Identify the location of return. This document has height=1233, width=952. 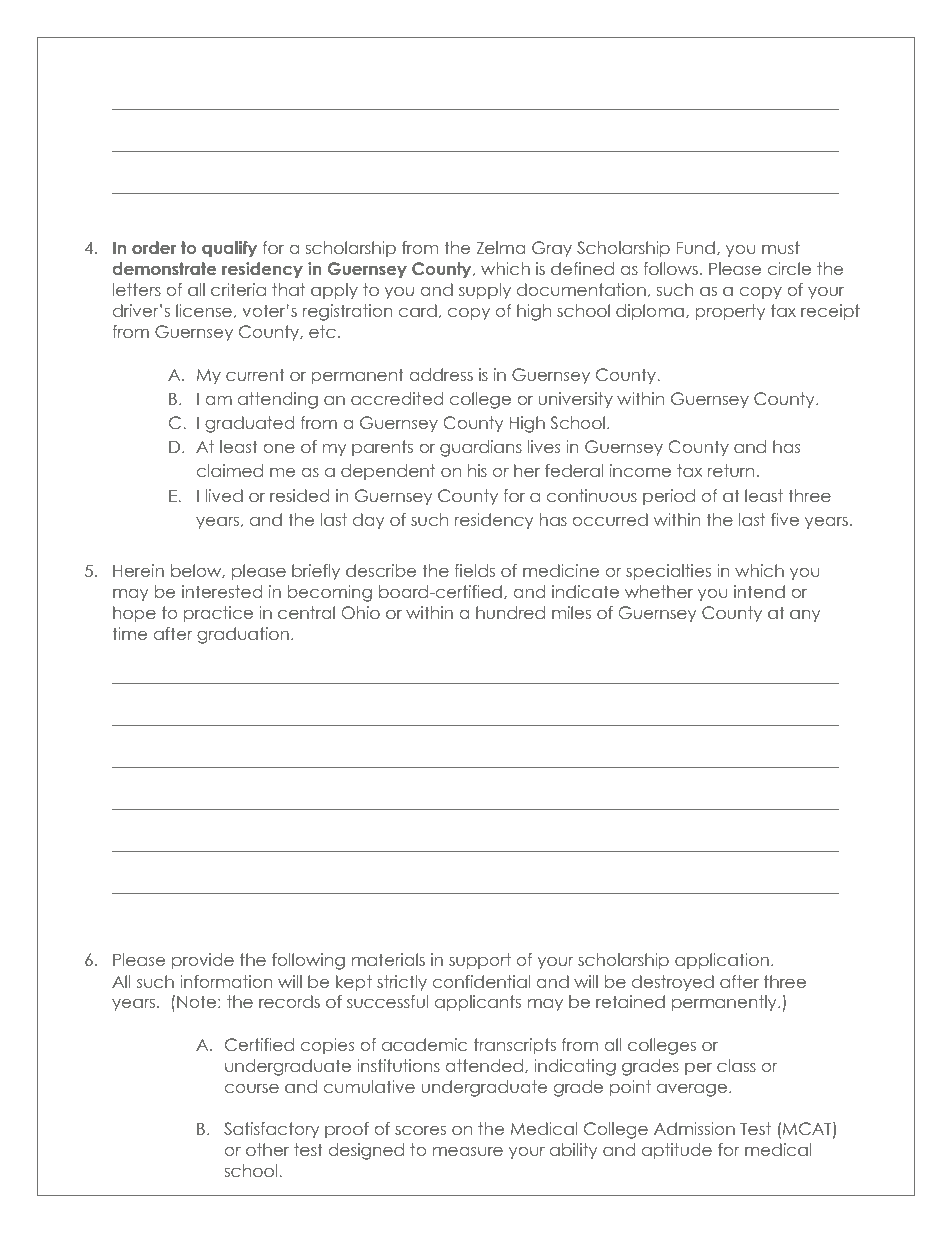
(731, 470).
